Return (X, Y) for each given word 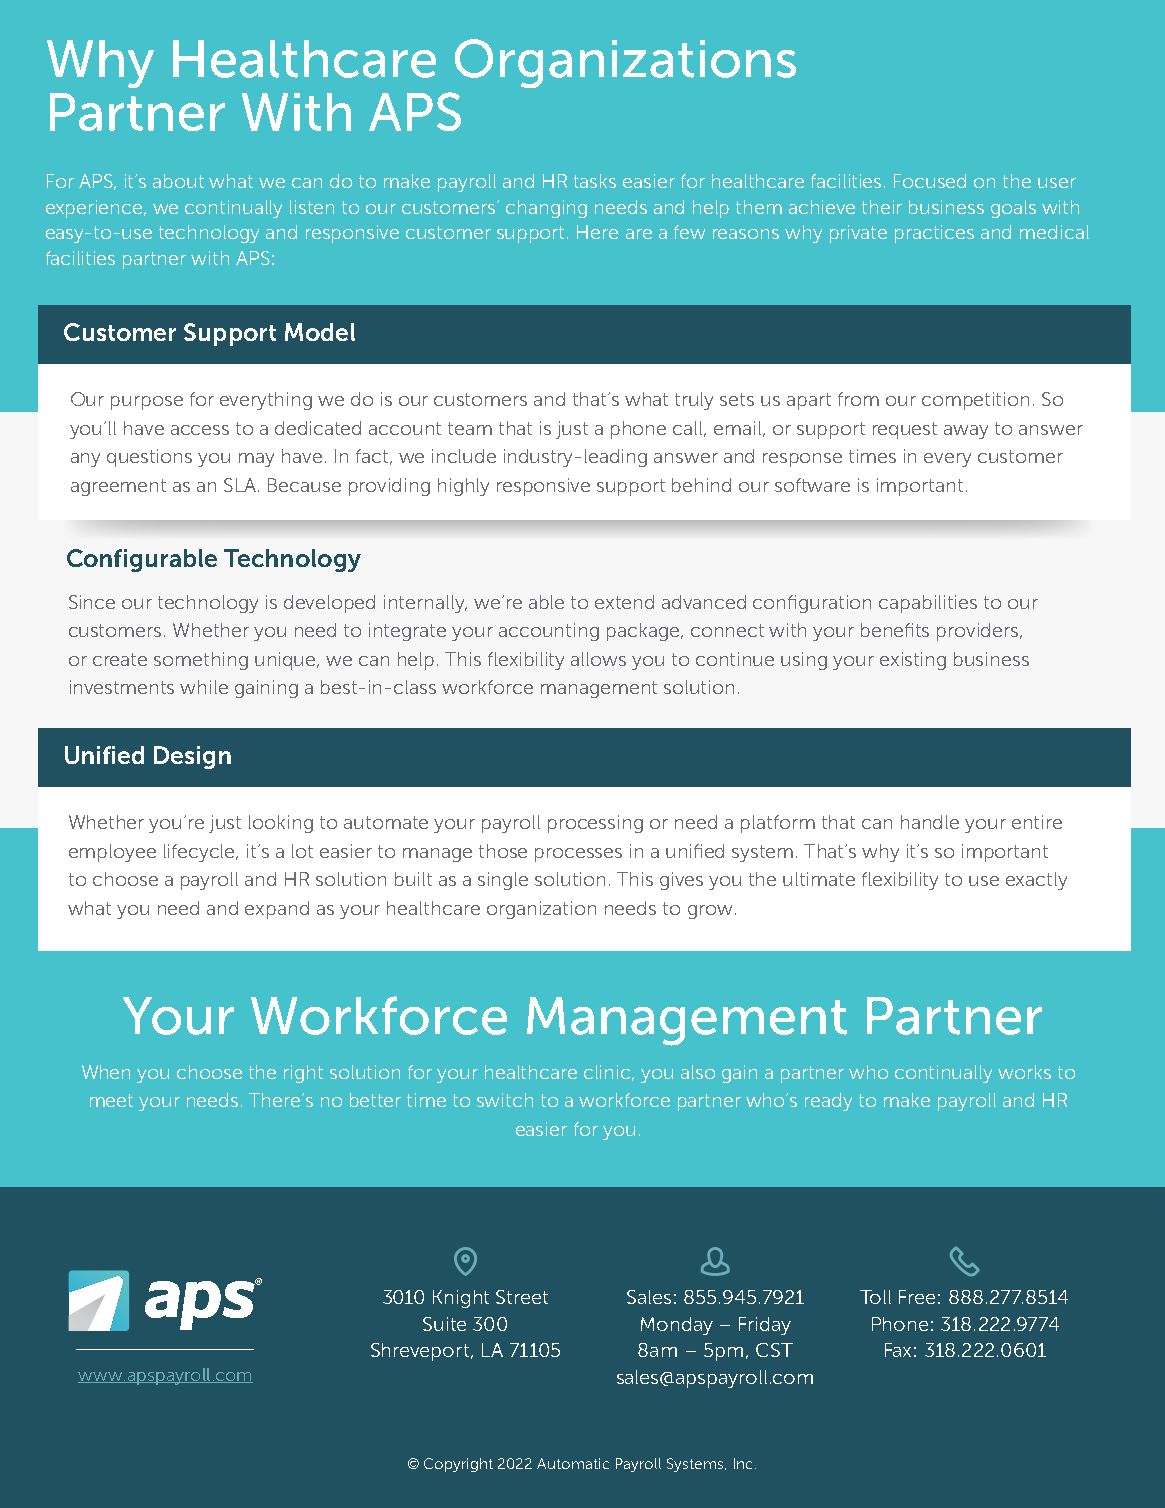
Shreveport (420, 1352)
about (178, 181)
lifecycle (201, 853)
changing (546, 209)
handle (930, 822)
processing (595, 824)
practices (934, 234)
